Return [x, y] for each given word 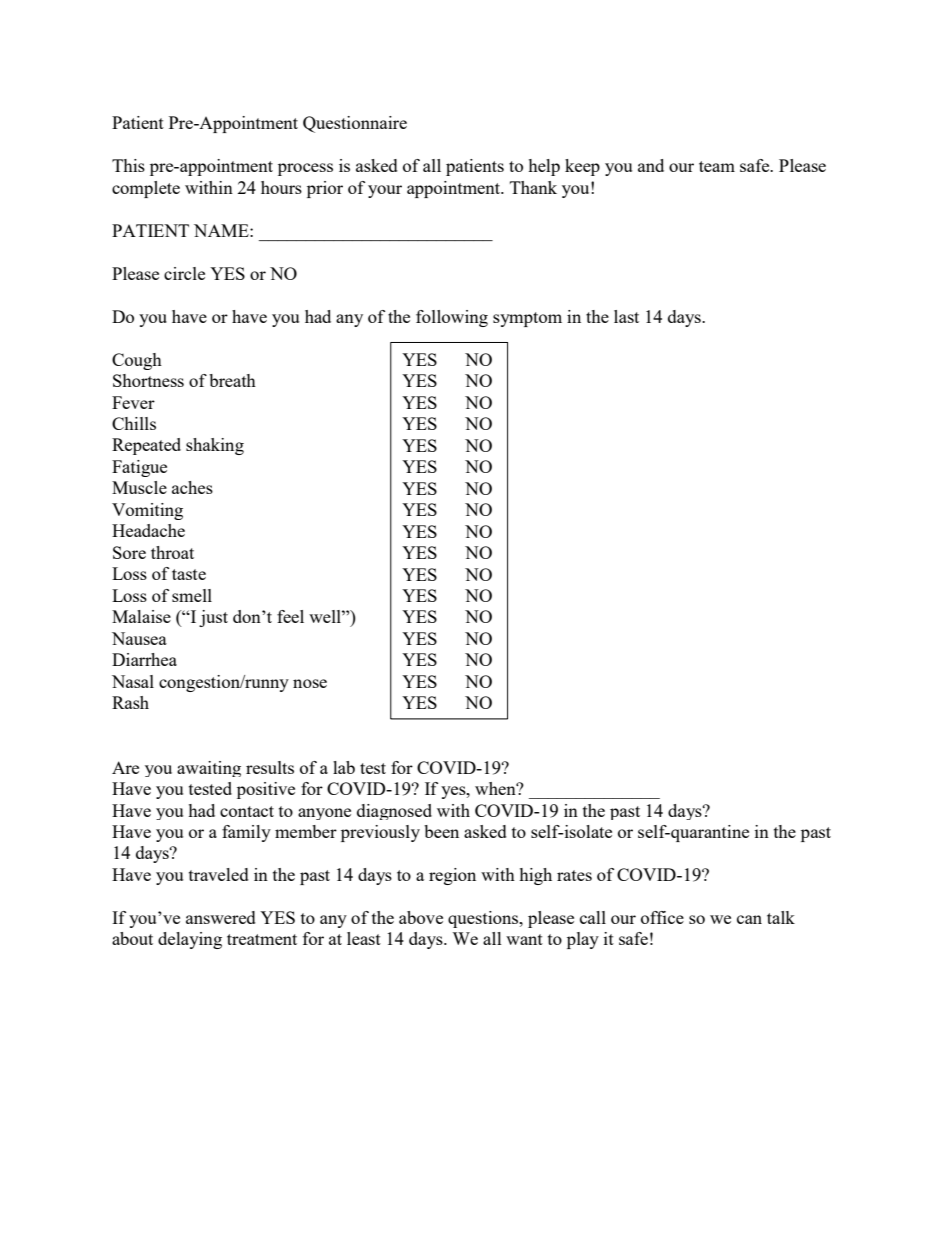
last [626, 316]
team [717, 166]
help [544, 167]
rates [574, 875]
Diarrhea [144, 659]
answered [221, 917]
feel [290, 616]
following [452, 318]
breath [232, 380]
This [128, 165]
